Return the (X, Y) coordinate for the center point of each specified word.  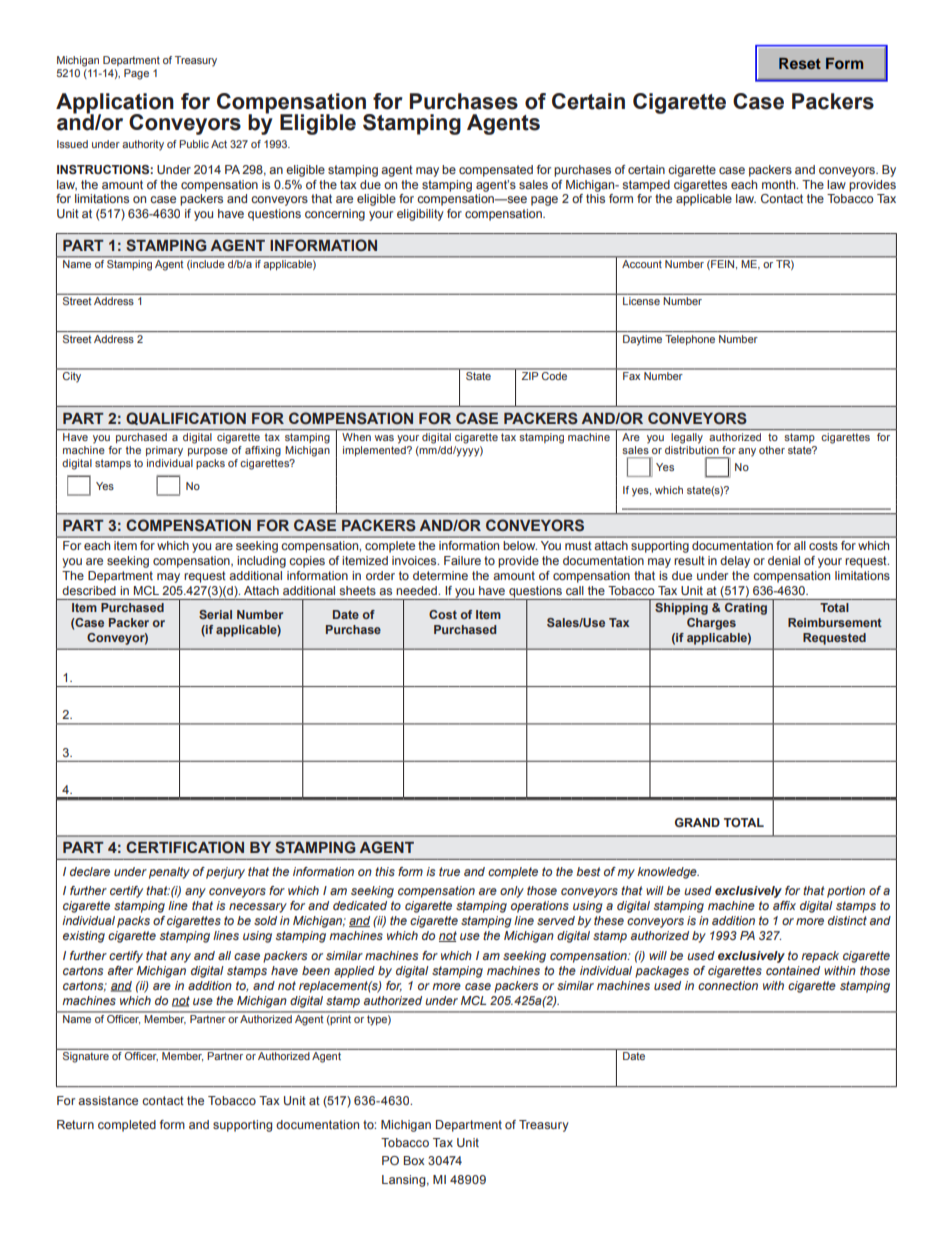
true (449, 871)
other (772, 450)
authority (143, 145)
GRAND (697, 822)
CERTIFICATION (185, 847)
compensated (496, 171)
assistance (108, 1100)
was (384, 438)
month (780, 184)
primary (164, 451)
